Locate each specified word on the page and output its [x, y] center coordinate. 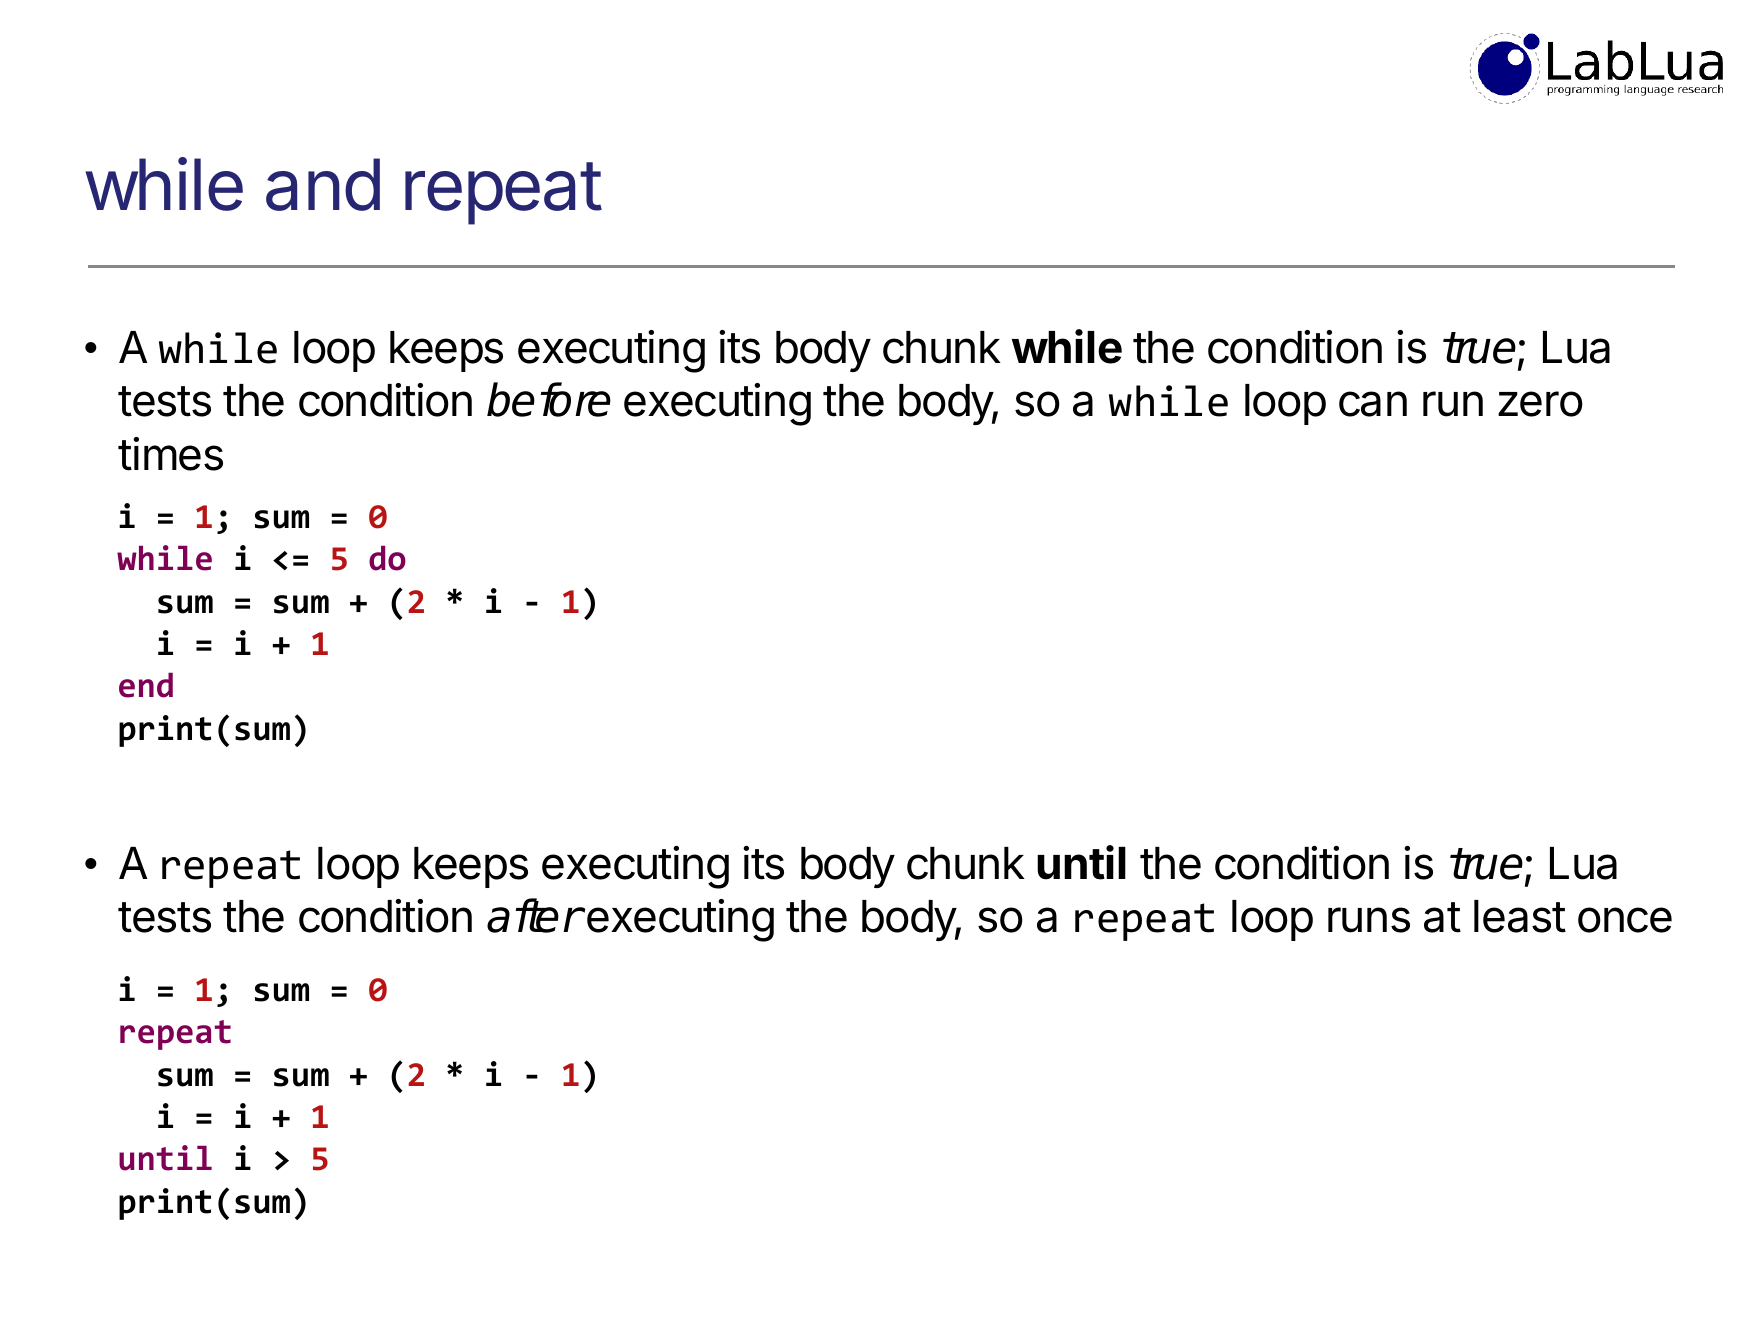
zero [1540, 404]
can [1373, 404]
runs [1369, 920]
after [534, 915]
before [549, 399]
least [1520, 916]
